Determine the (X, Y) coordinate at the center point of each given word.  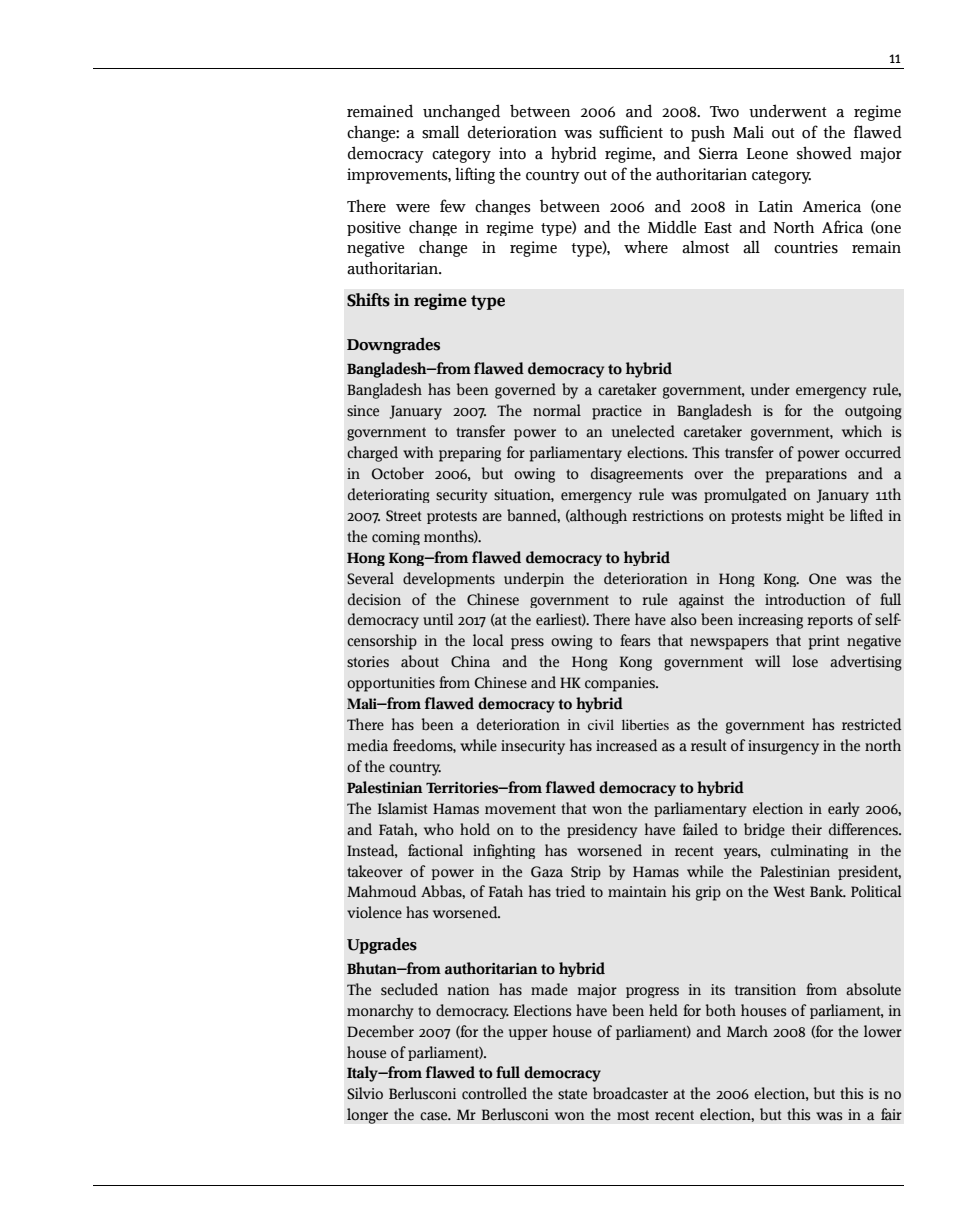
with (418, 452)
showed (824, 153)
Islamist (403, 808)
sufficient (631, 132)
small (440, 132)
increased (626, 745)
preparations (806, 475)
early (844, 809)
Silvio (365, 1093)
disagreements (637, 475)
